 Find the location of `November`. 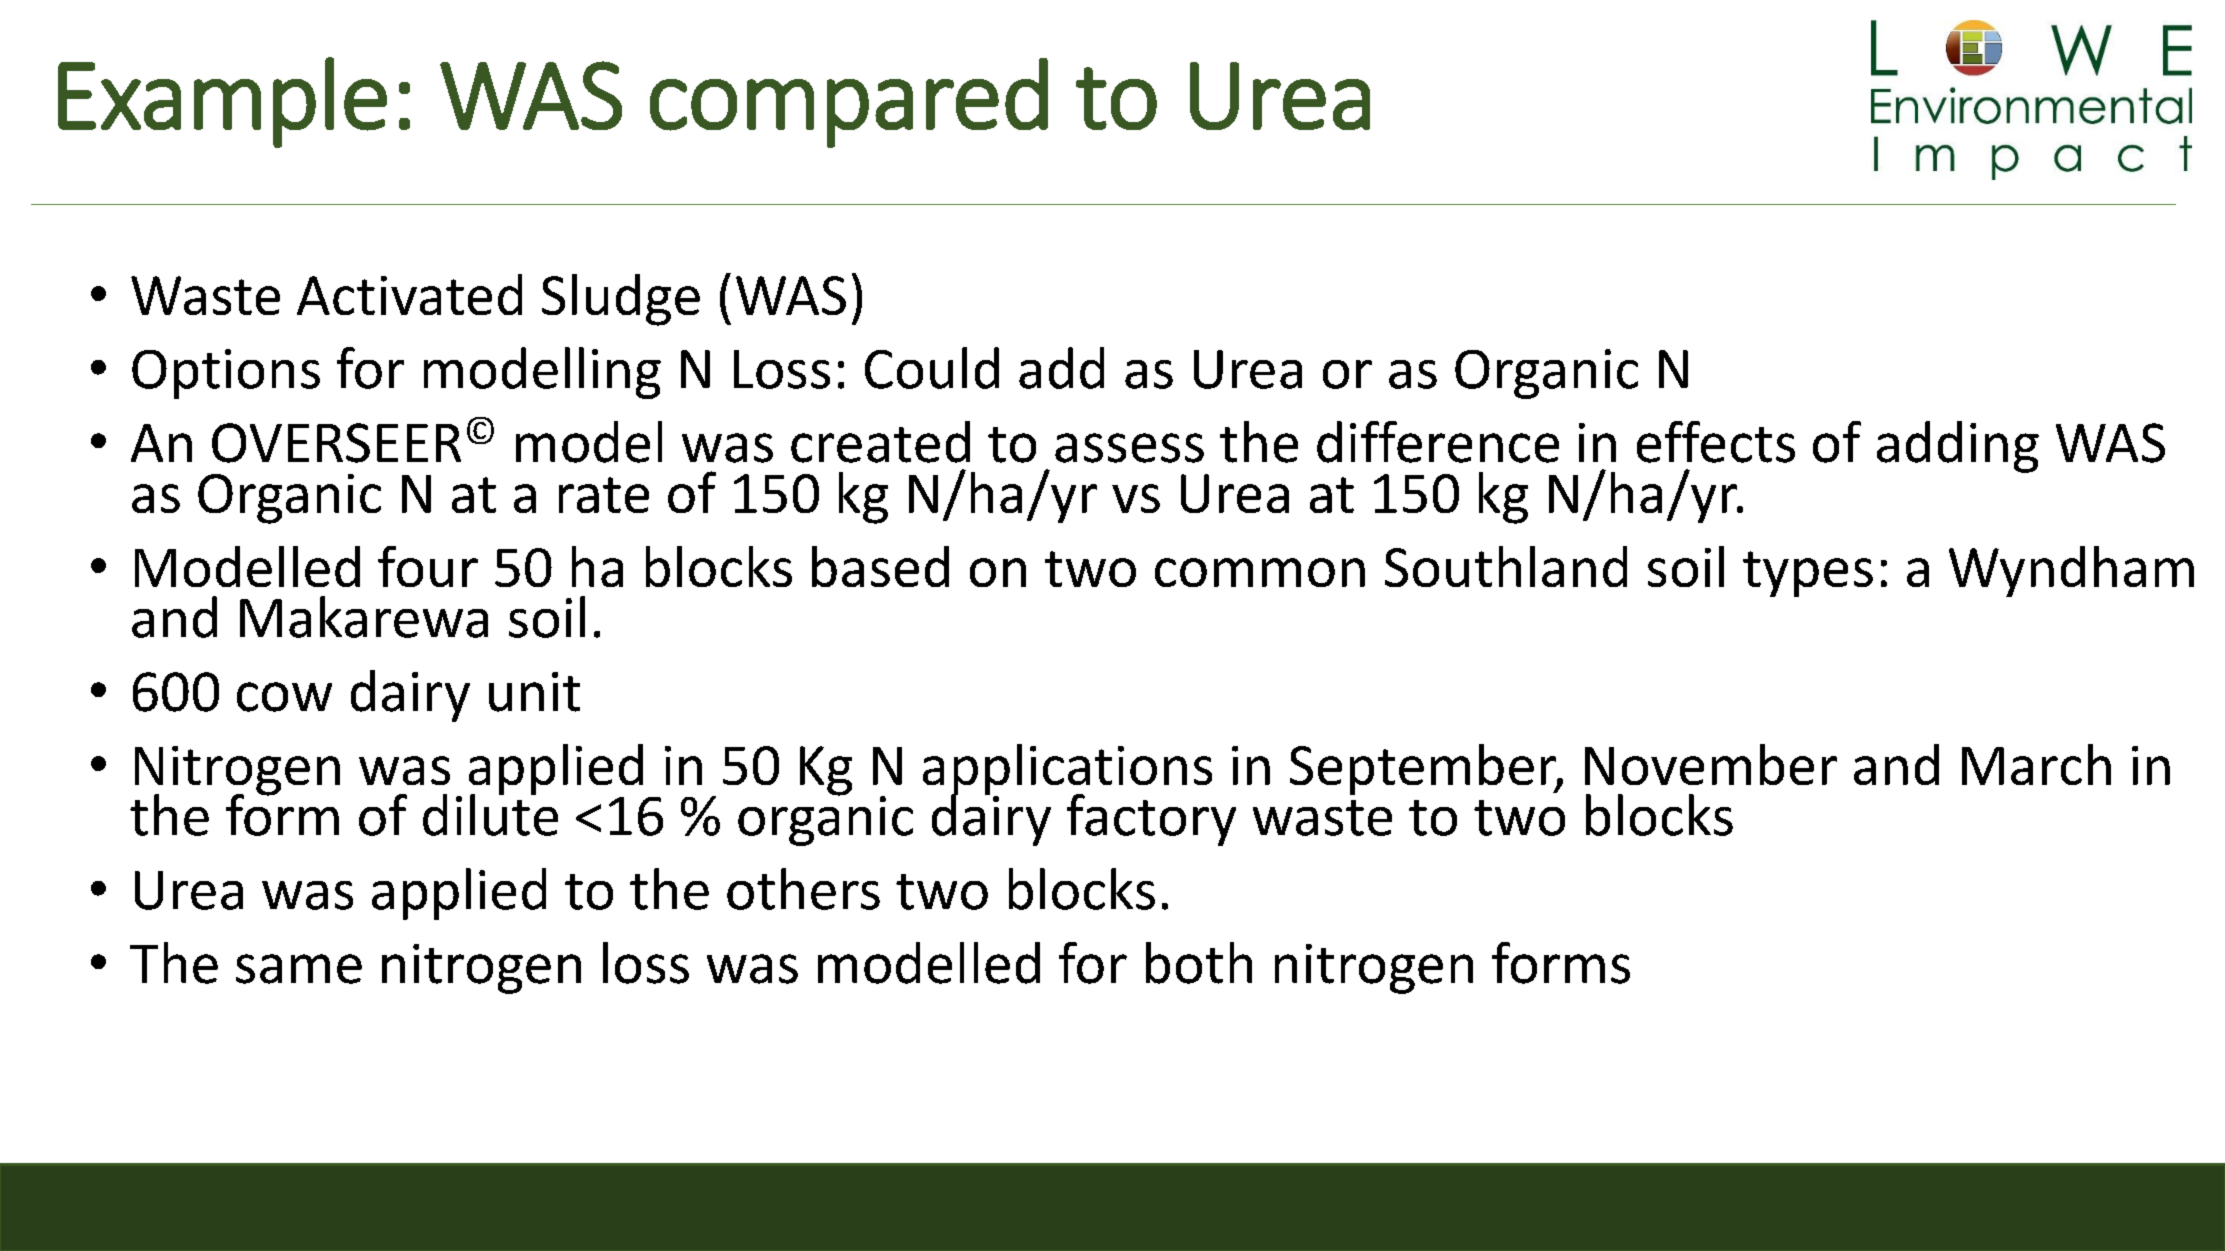

November is located at coordinates (1711, 764).
